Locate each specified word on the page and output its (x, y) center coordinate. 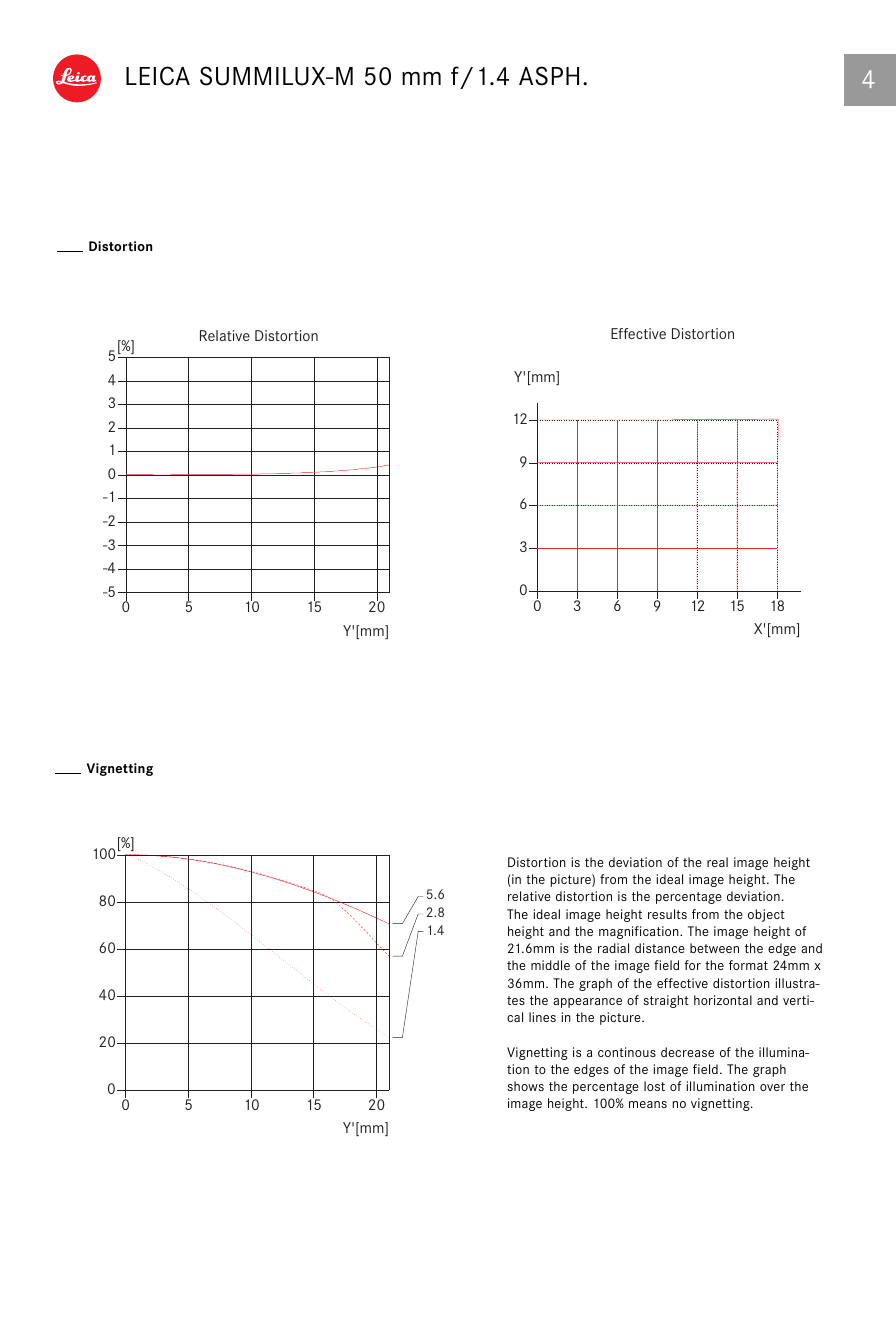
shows (525, 1086)
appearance (587, 1003)
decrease (687, 1052)
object (766, 915)
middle (550, 965)
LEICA (158, 76)
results (667, 914)
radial (613, 948)
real (717, 862)
